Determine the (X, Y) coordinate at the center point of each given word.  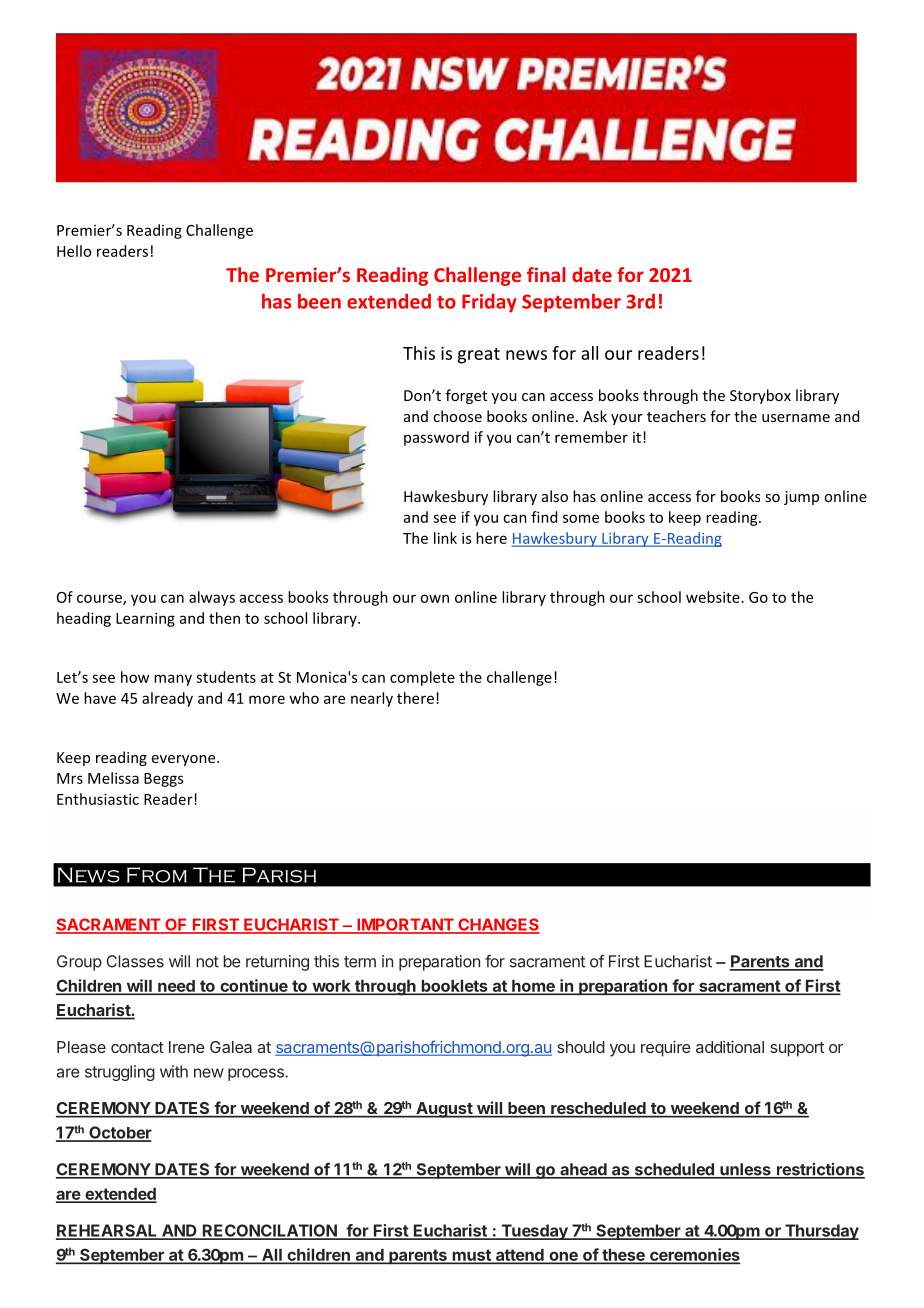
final (546, 274)
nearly (372, 699)
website (713, 597)
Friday (489, 303)
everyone (185, 760)
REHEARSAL (107, 1231)
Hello (74, 251)
